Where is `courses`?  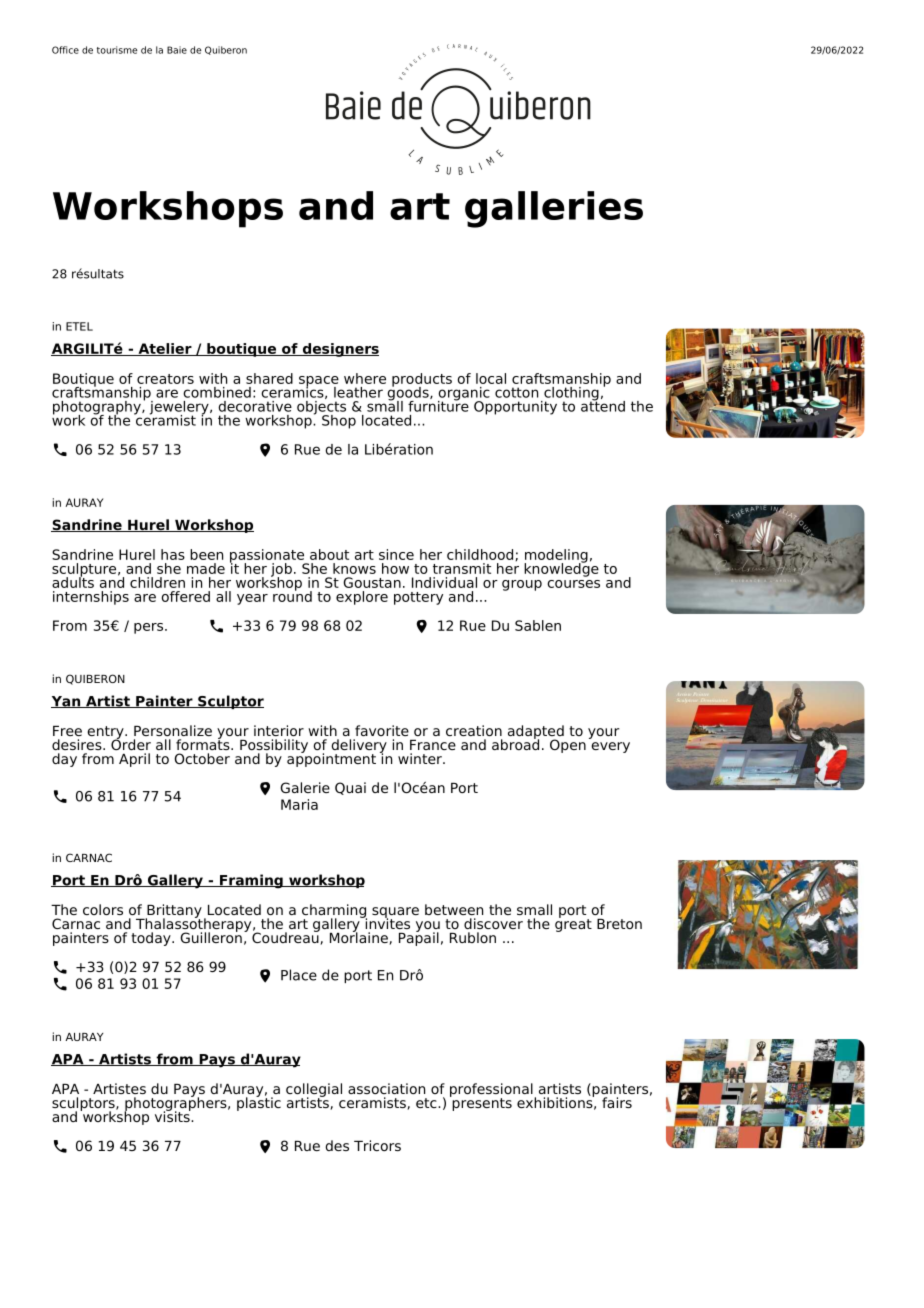 courses is located at coordinates (573, 584).
